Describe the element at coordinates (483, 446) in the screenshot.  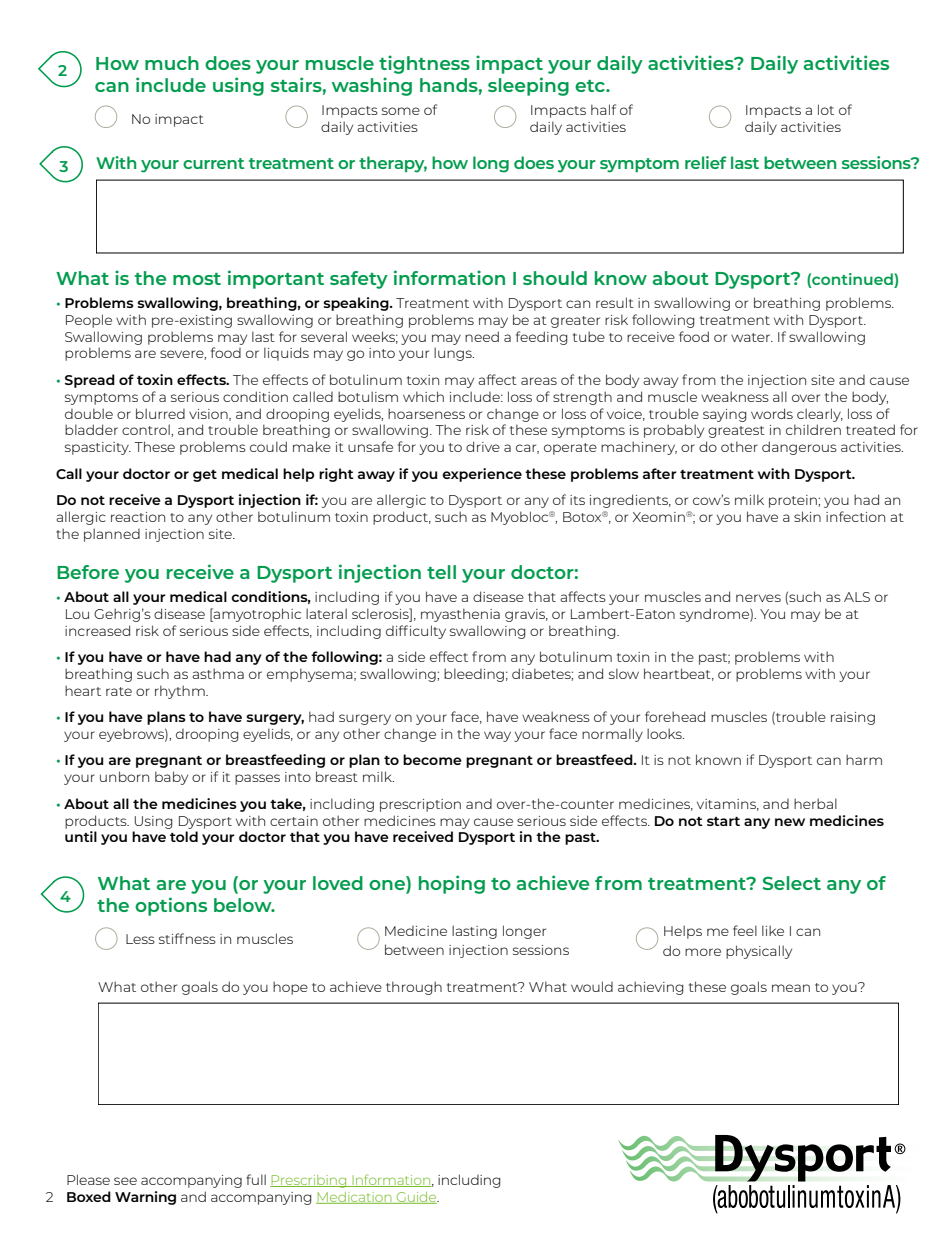
I see `drive` at that location.
